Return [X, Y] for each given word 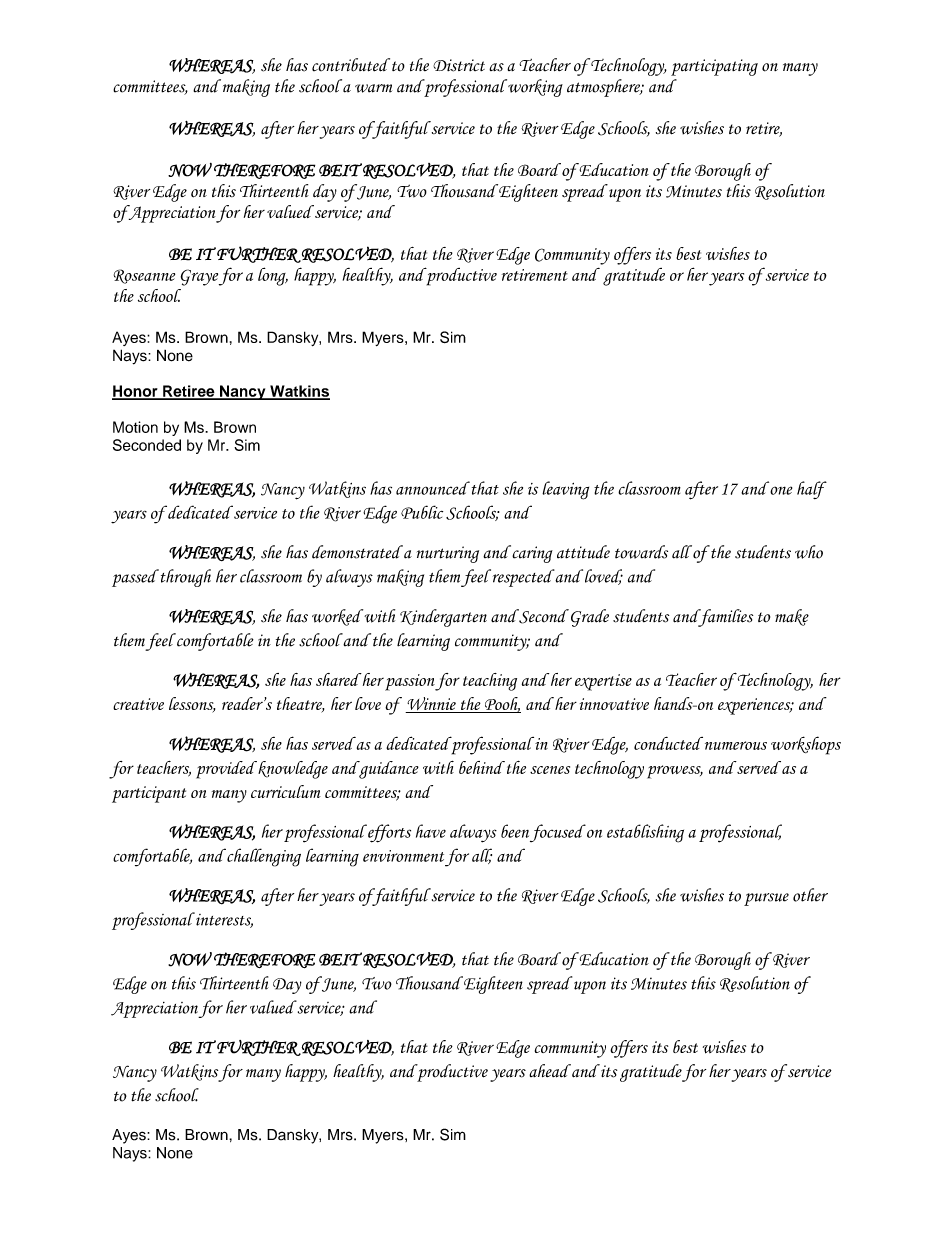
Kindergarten [443, 618]
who [809, 552]
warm [373, 88]
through [186, 578]
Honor [136, 392]
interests [224, 921]
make [792, 617]
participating [714, 67]
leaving [565, 490]
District [459, 65]
